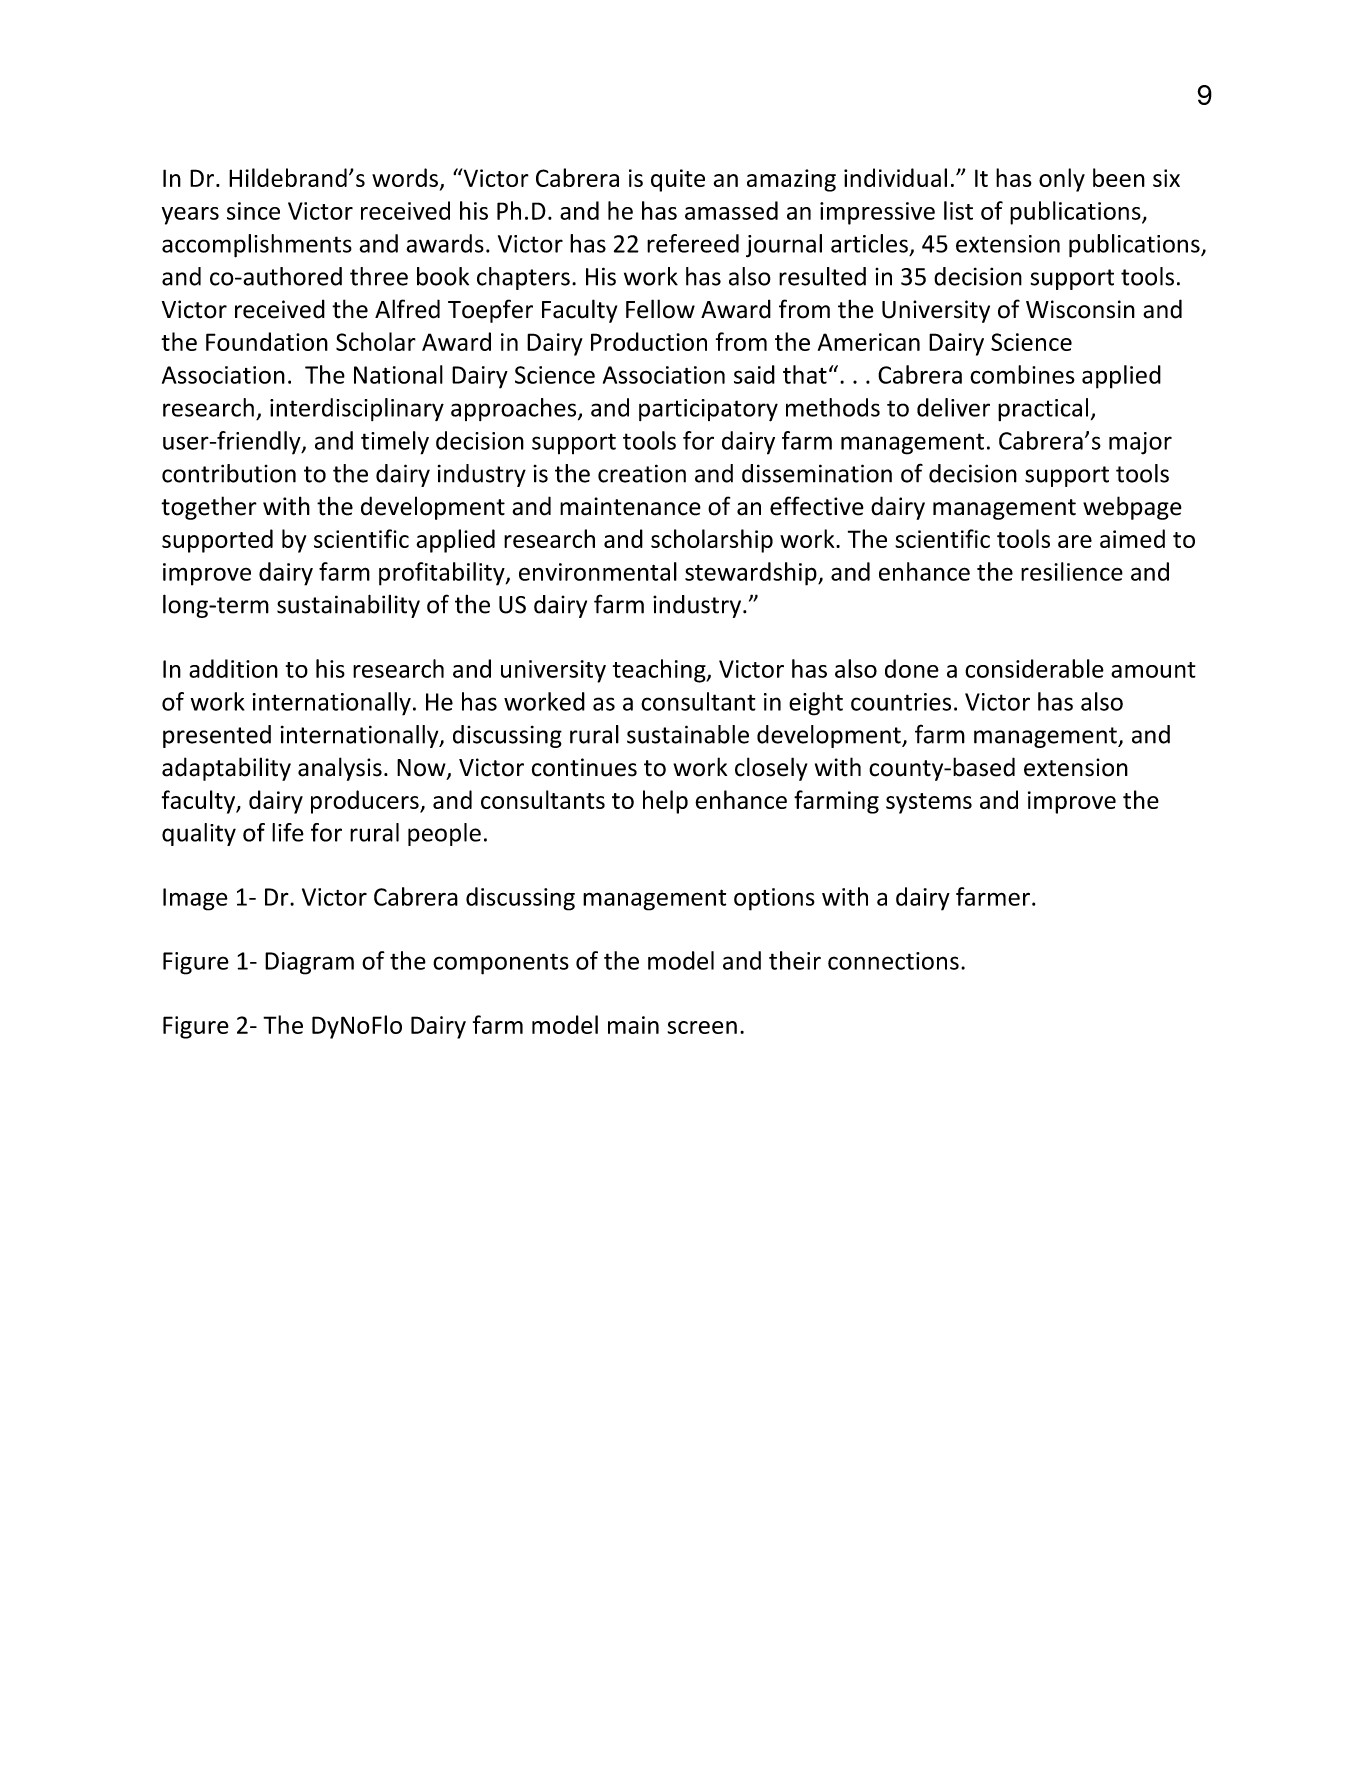 The height and width of the document is (1774, 1371). I want to click on producers, so click(366, 802).
